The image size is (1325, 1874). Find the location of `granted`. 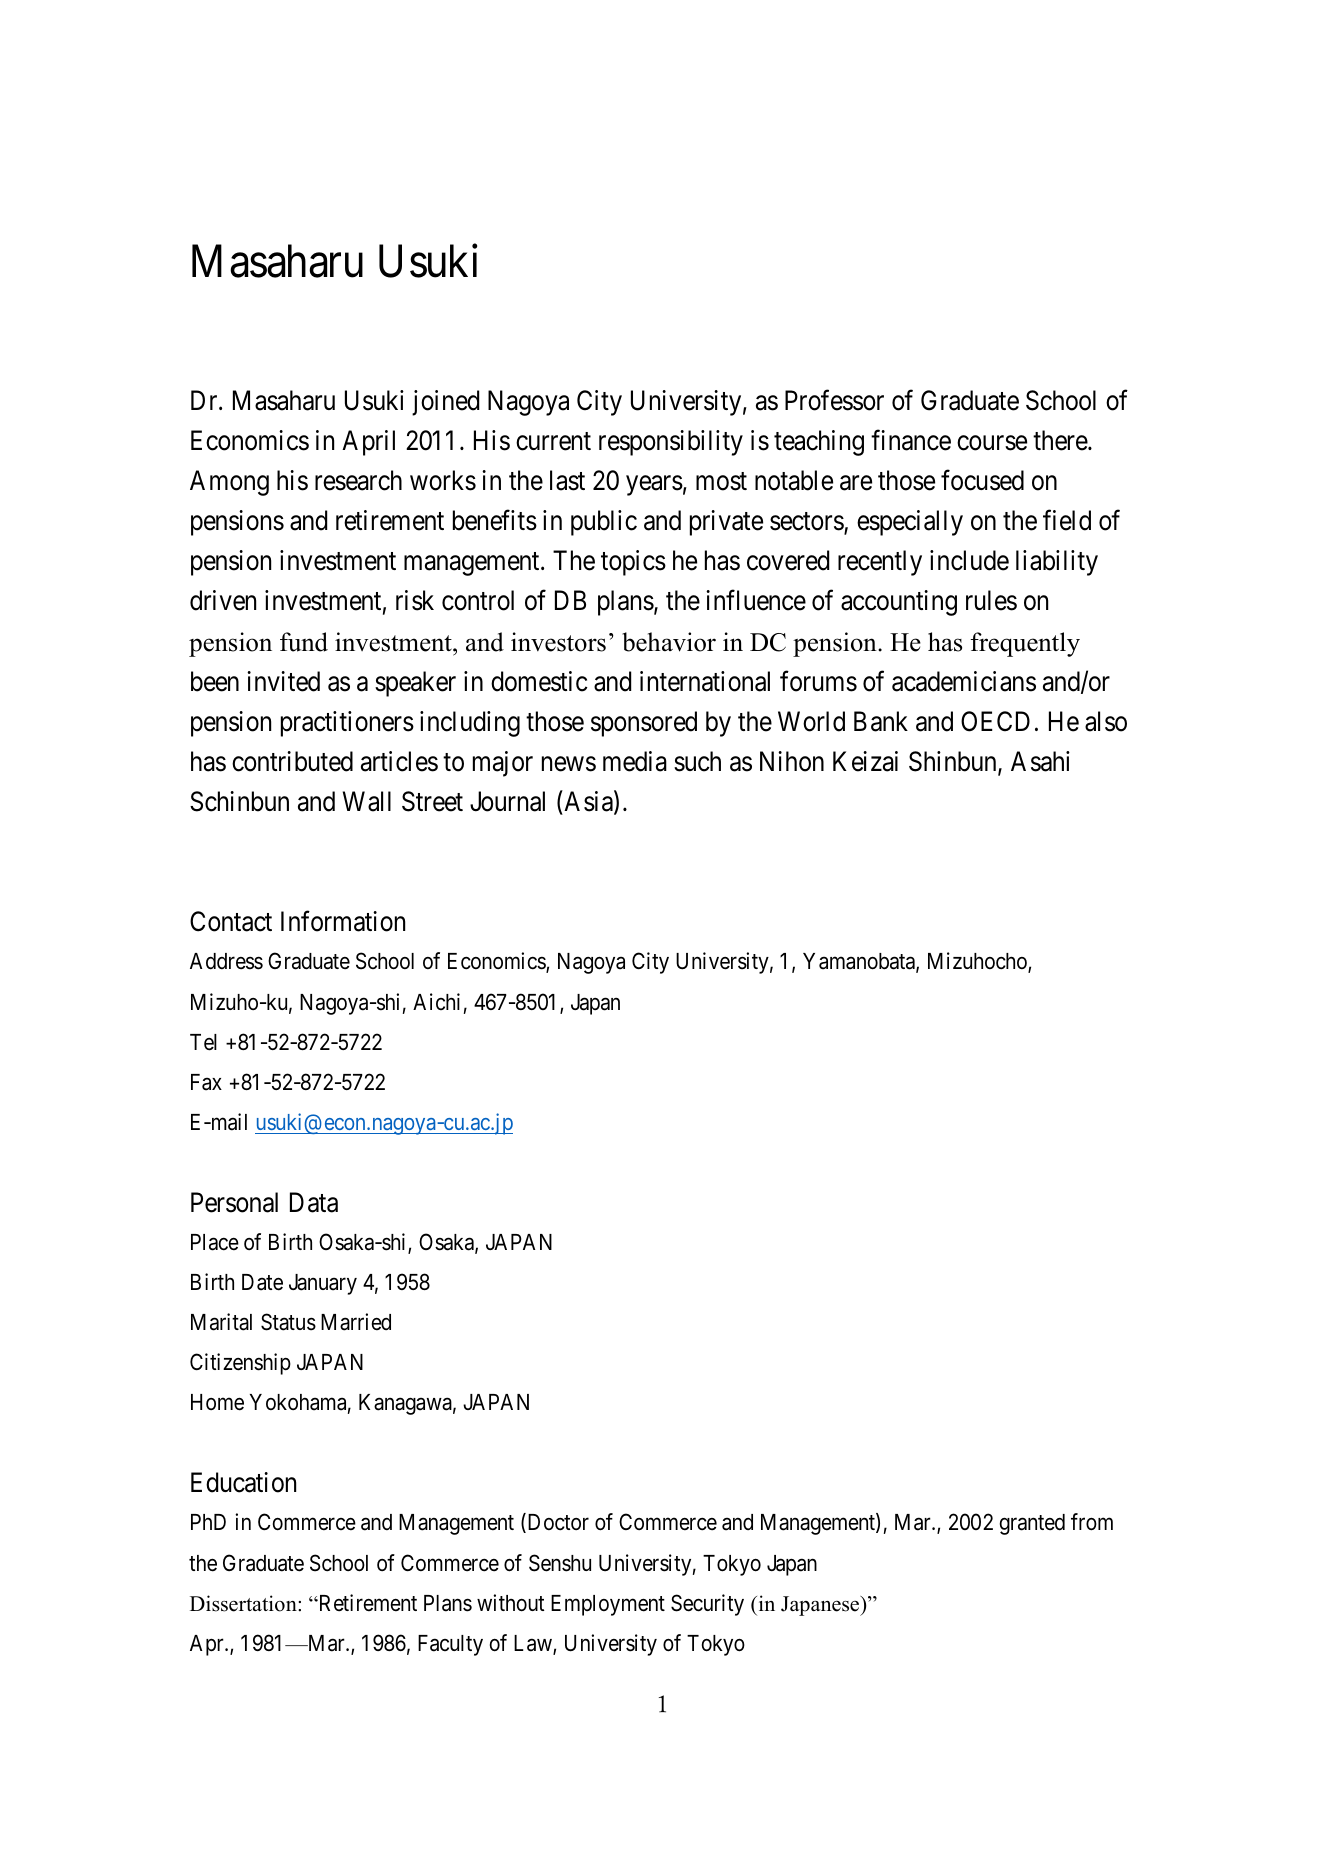

granted is located at coordinates (1032, 1524).
